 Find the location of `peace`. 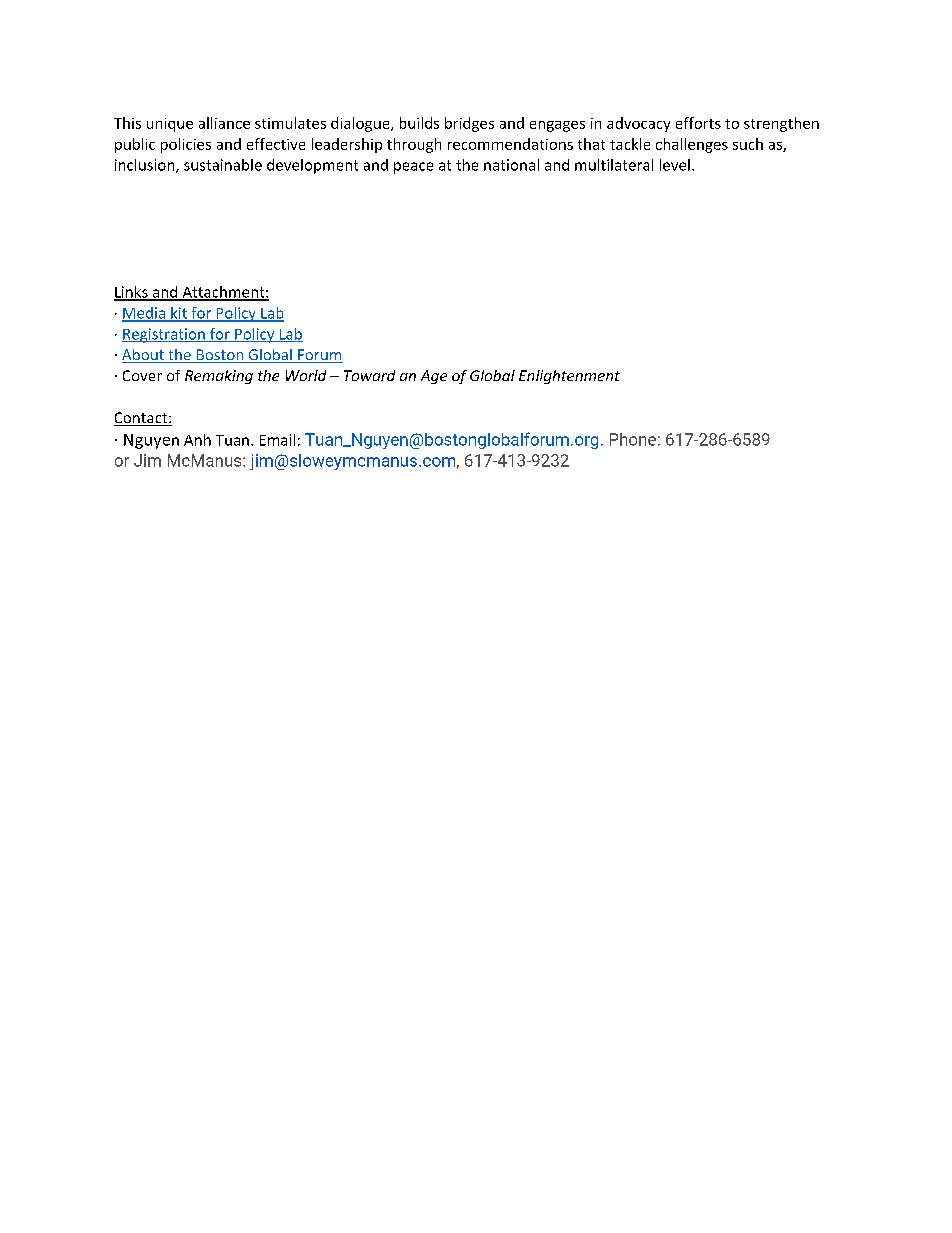

peace is located at coordinates (413, 168).
